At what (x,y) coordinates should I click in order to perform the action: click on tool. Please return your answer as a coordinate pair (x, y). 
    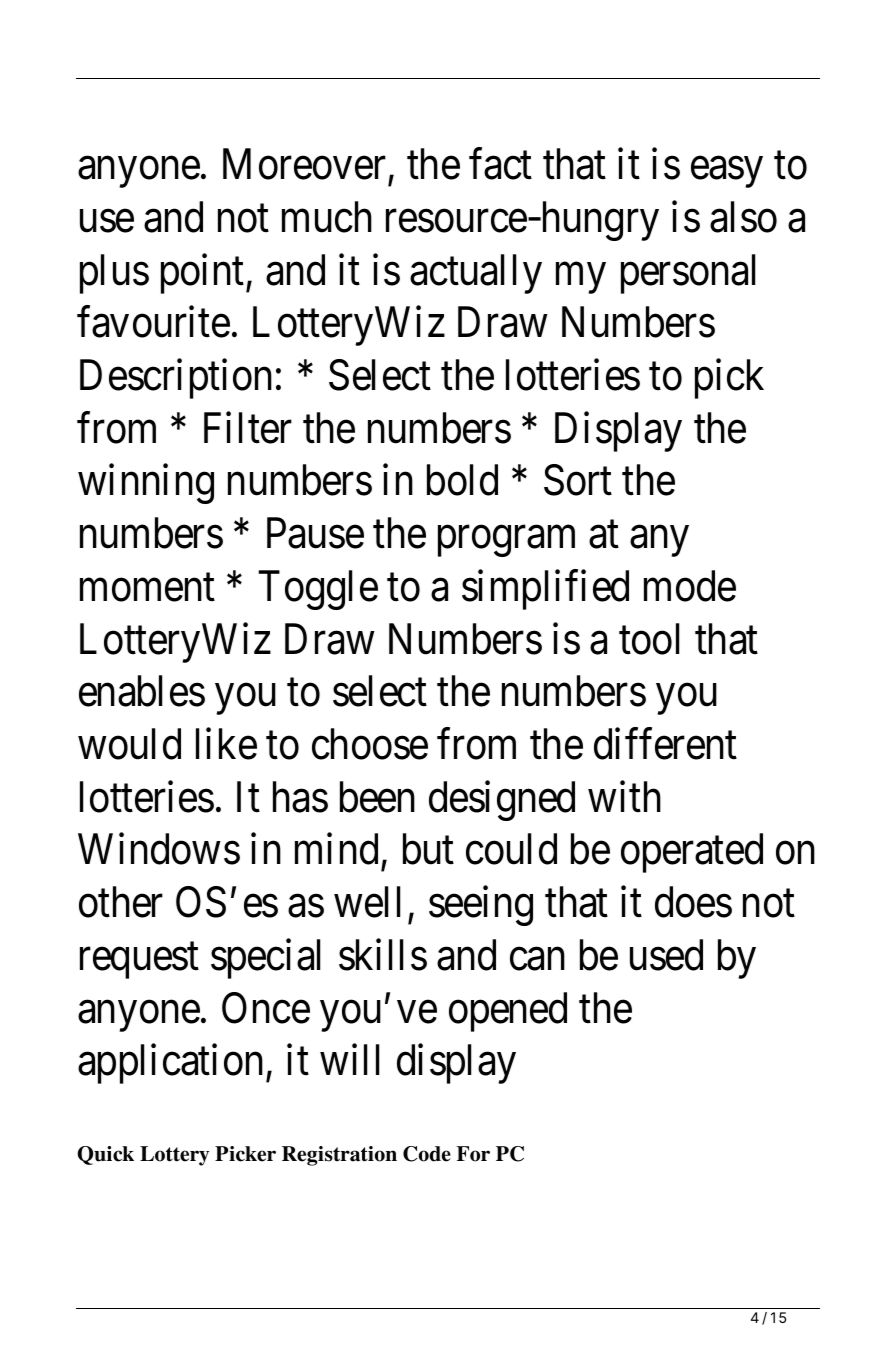
    Looking at the image, I should click on (649, 639).
